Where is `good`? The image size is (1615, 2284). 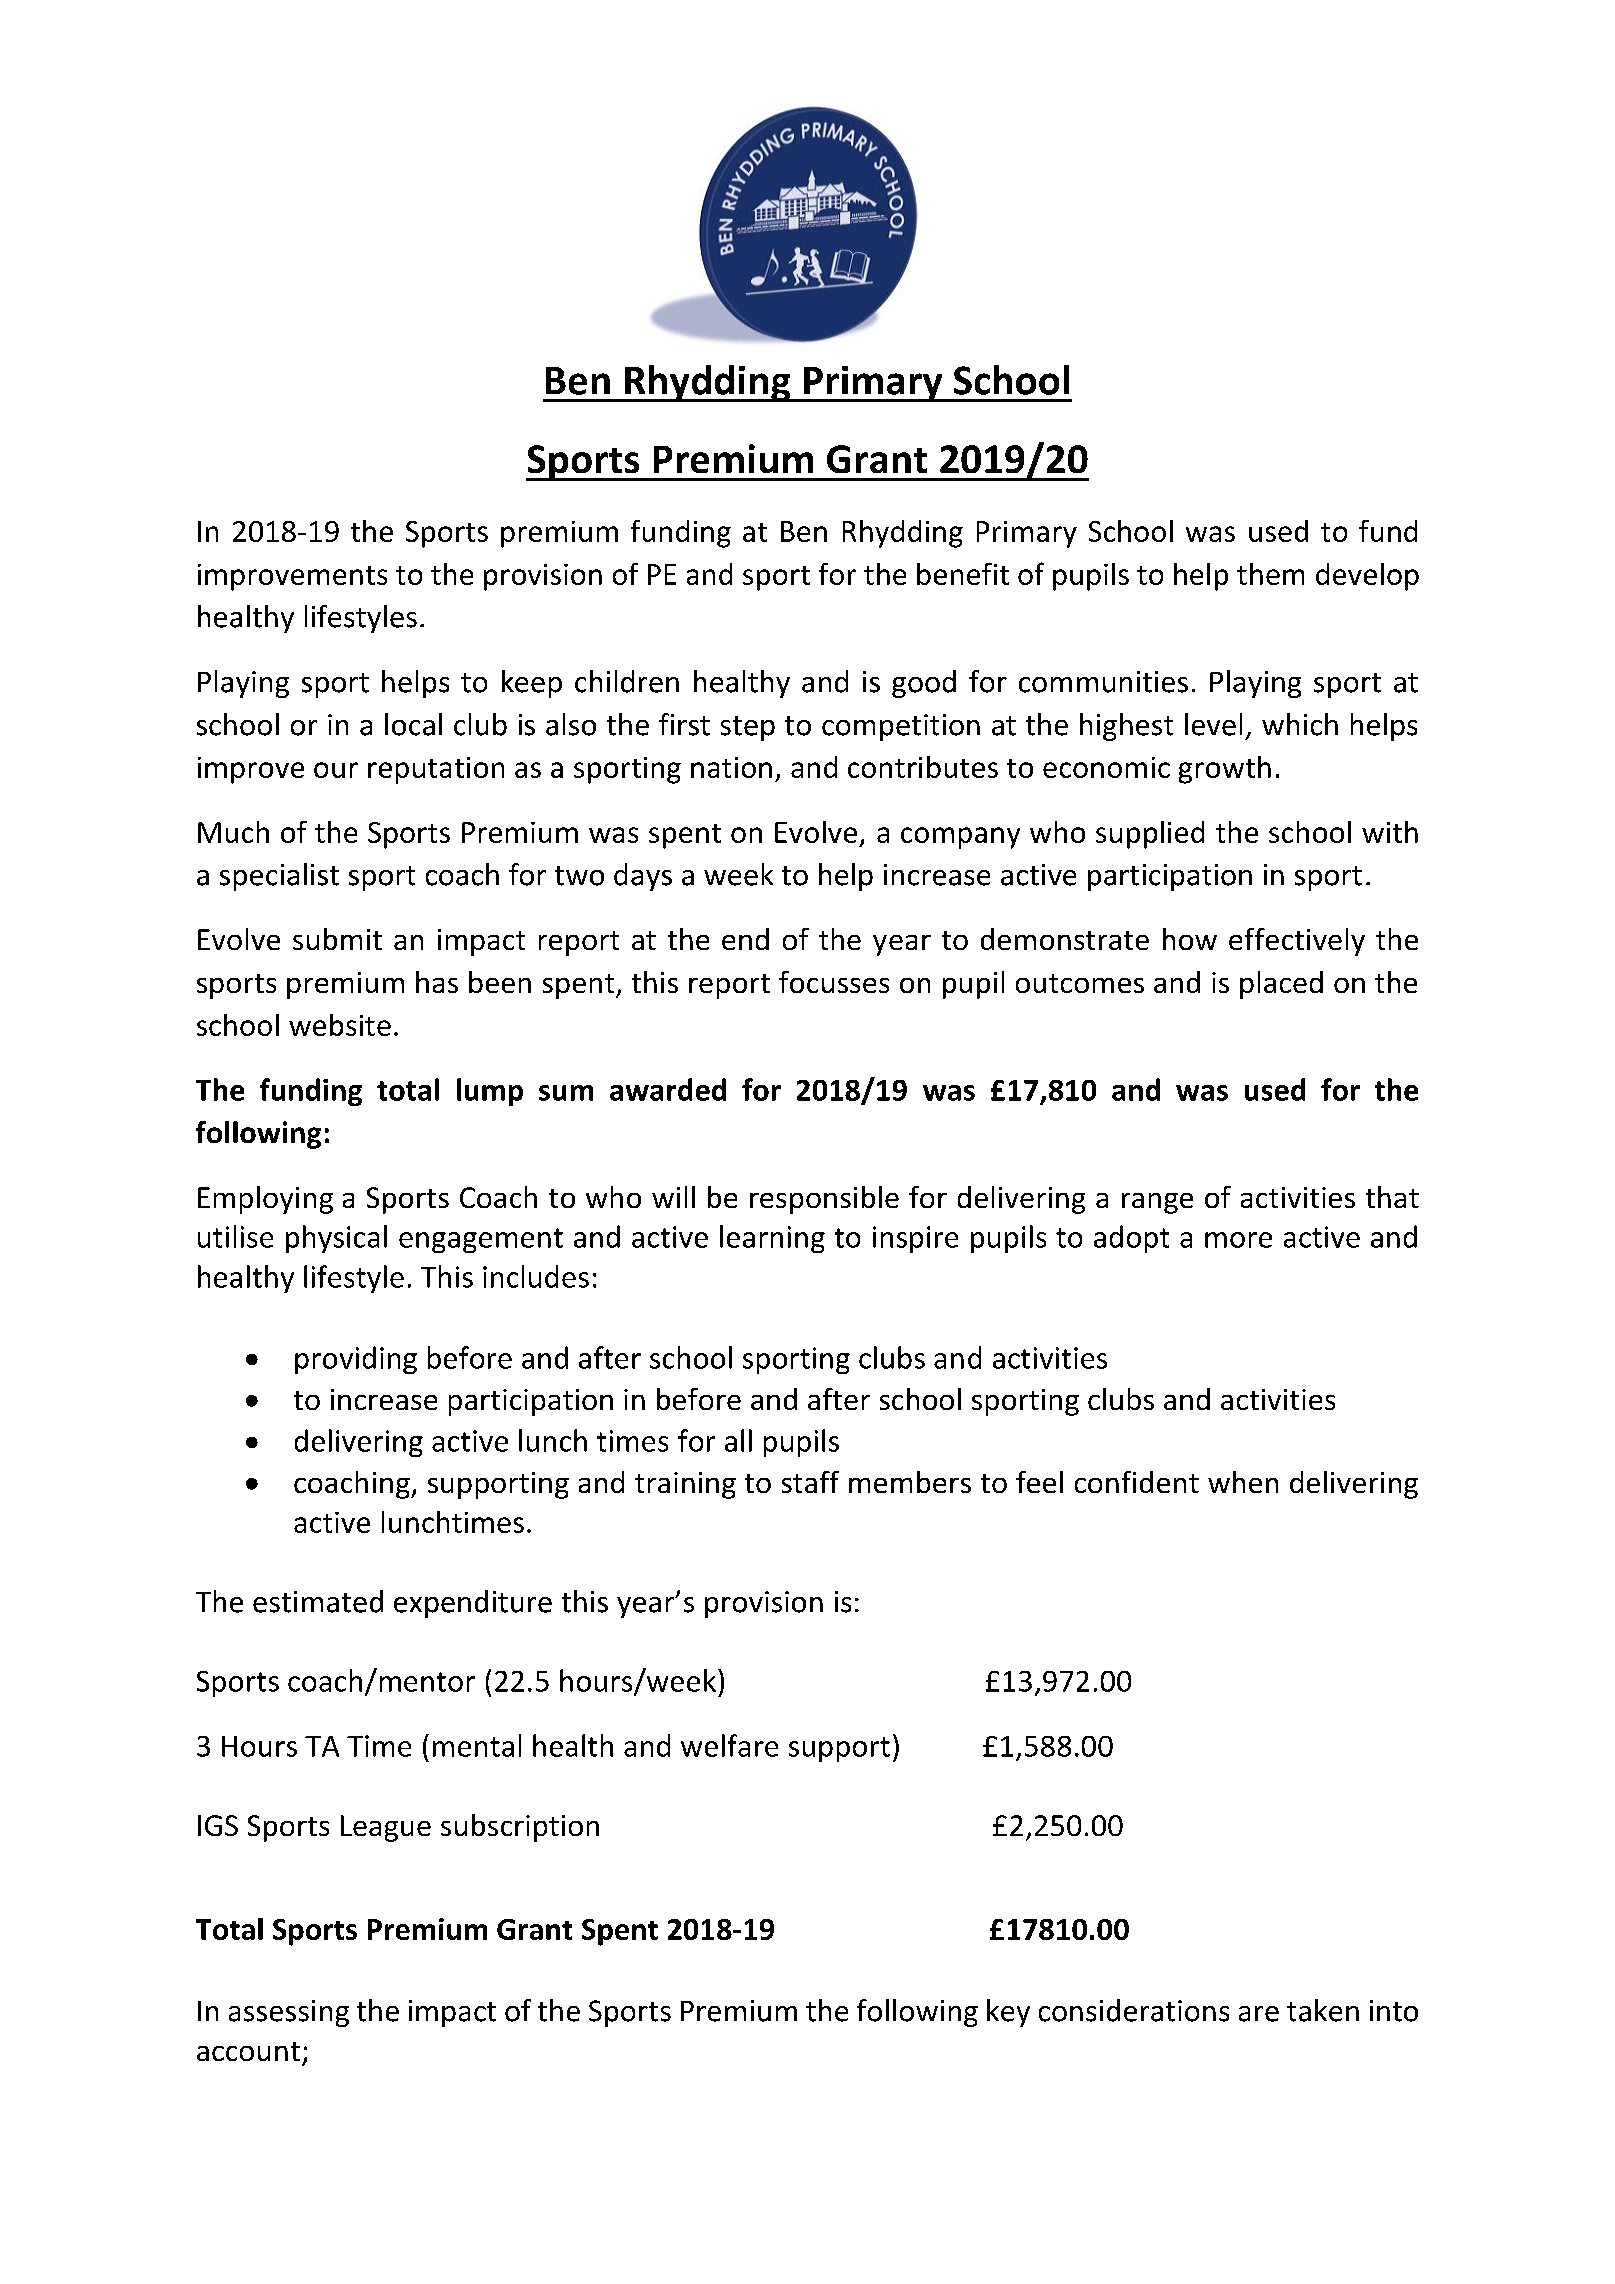
good is located at coordinates (924, 684).
